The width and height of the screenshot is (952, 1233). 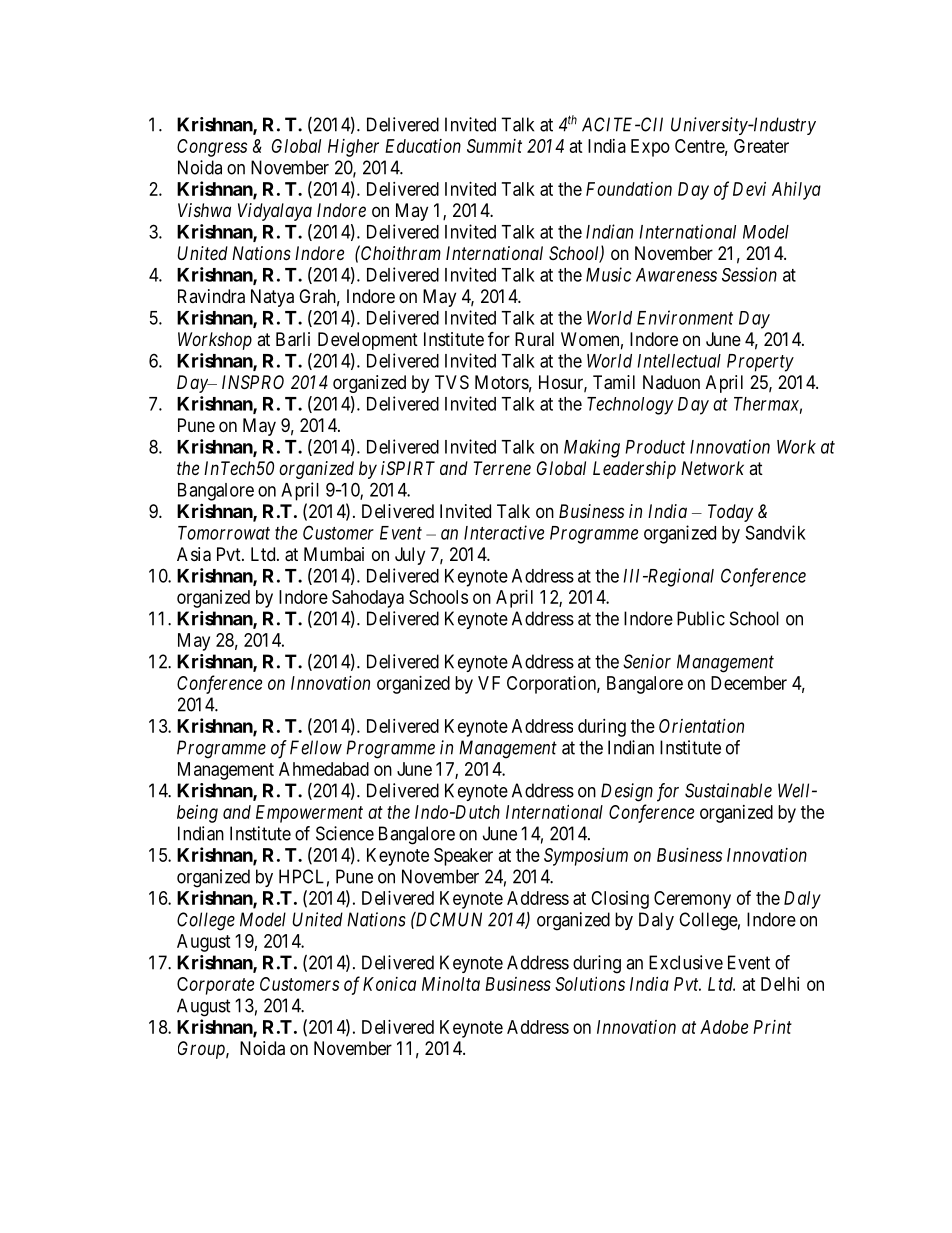 I want to click on Environment, so click(x=685, y=317).
